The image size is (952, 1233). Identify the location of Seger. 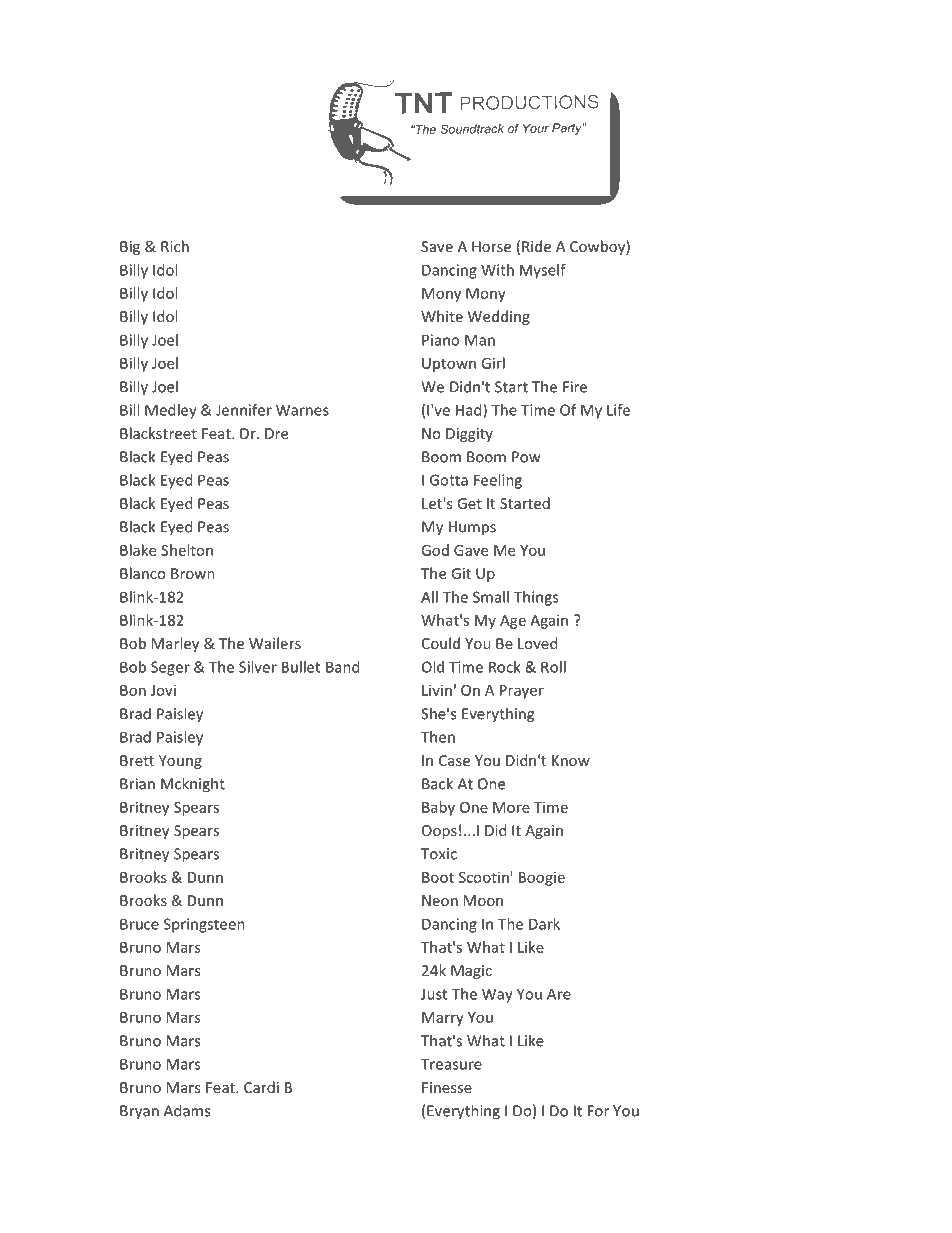
(170, 668).
